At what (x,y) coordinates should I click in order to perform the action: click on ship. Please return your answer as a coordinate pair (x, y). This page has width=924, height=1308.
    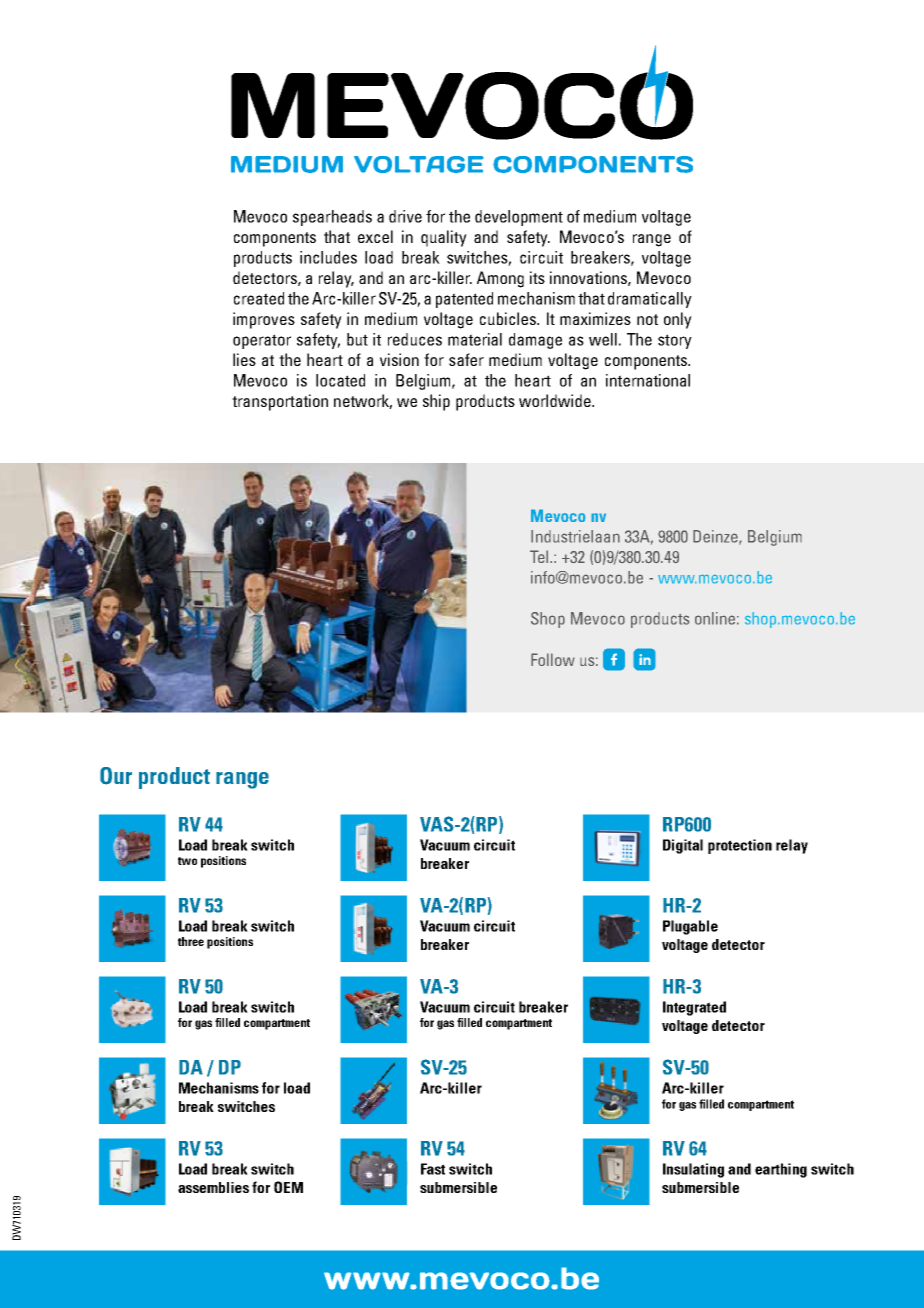
    Looking at the image, I should click on (436, 402).
